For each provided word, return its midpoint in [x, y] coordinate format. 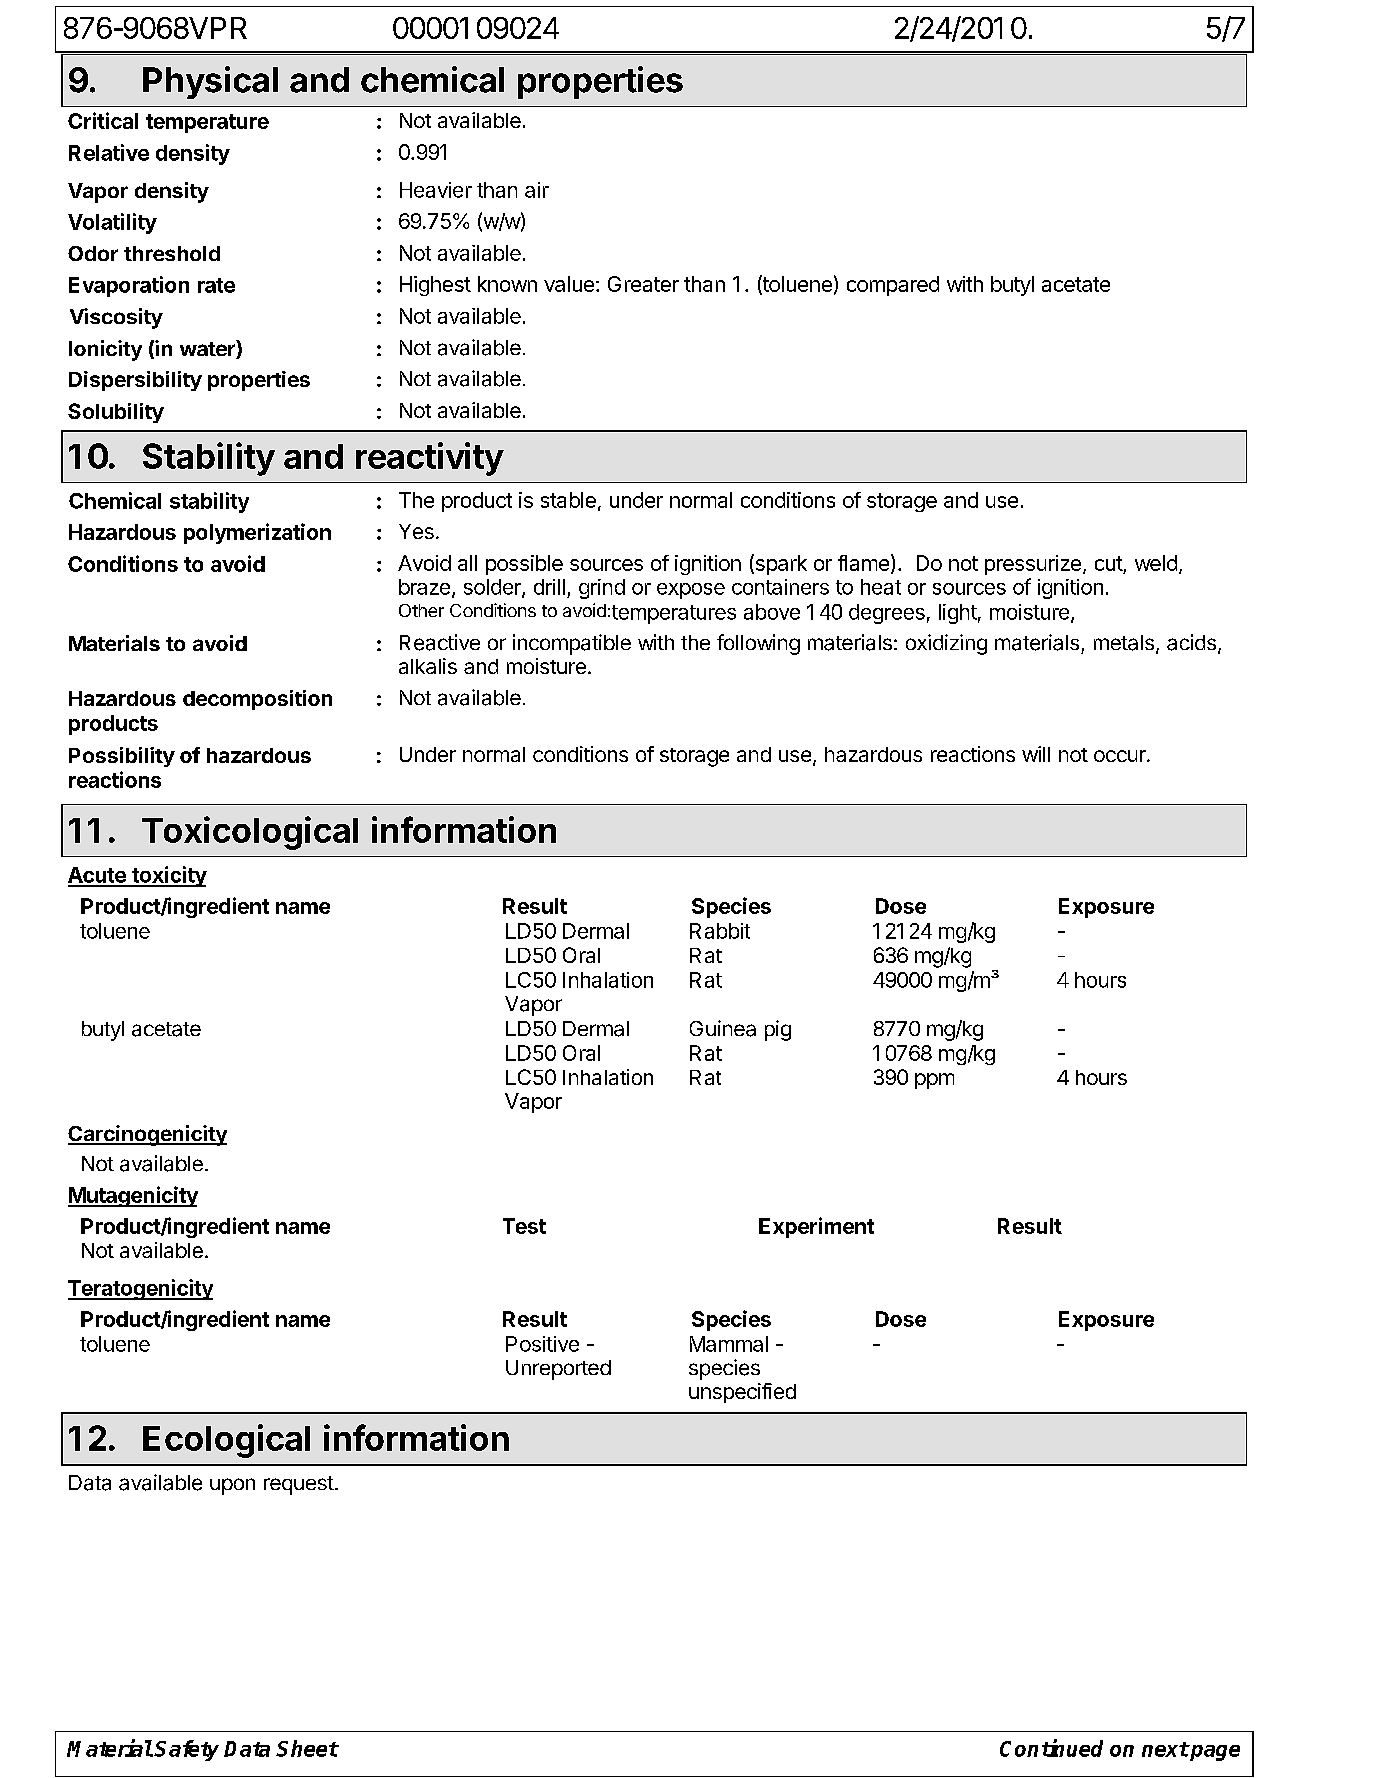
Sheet [307, 1748]
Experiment [816, 1227]
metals [1124, 643]
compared [893, 286]
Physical [210, 82]
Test [524, 1226]
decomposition [257, 700]
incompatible [572, 644]
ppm [934, 1081]
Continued [1051, 1748]
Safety [186, 1750]
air [537, 190]
